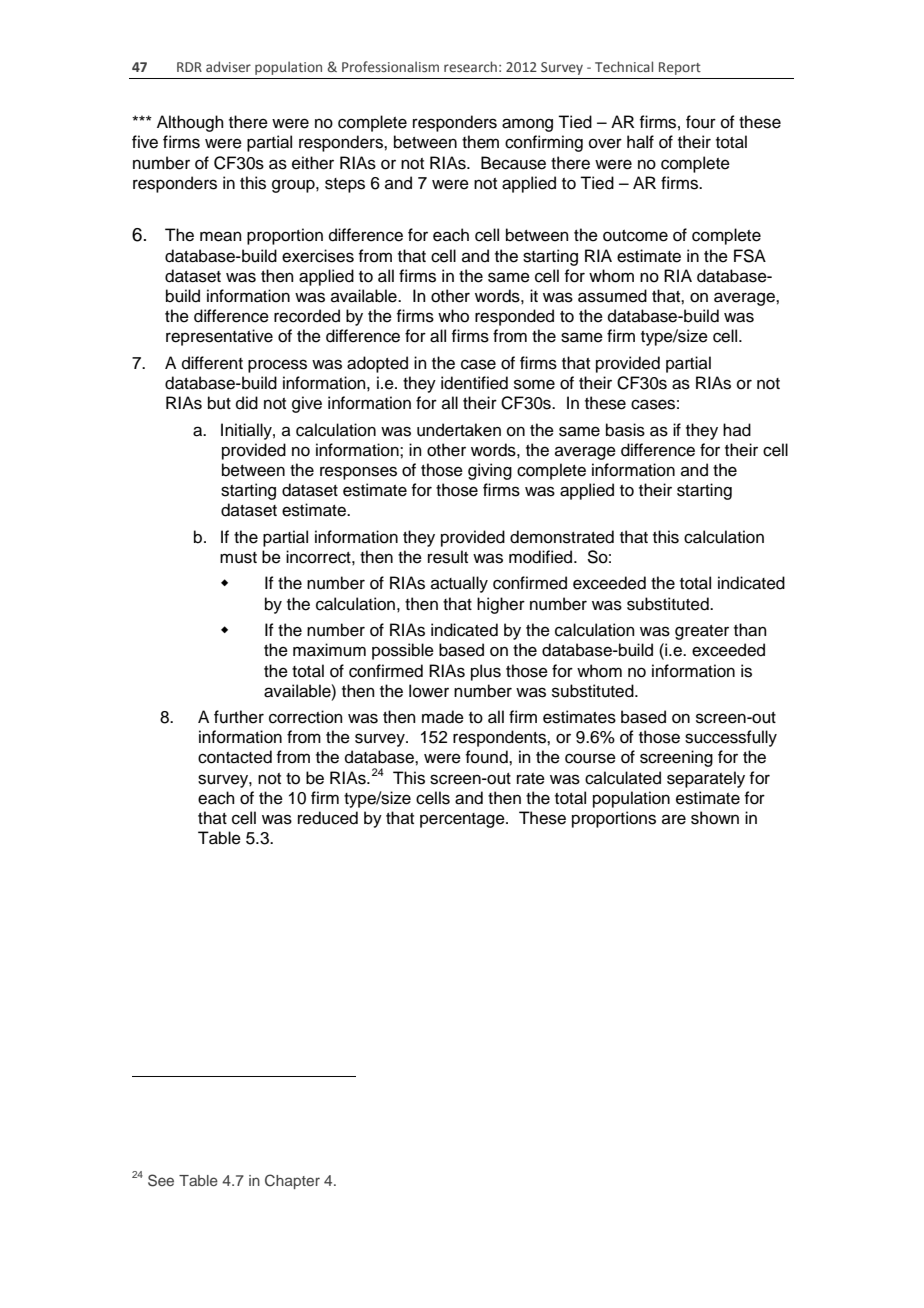  I want to click on research, so click(470, 66).
